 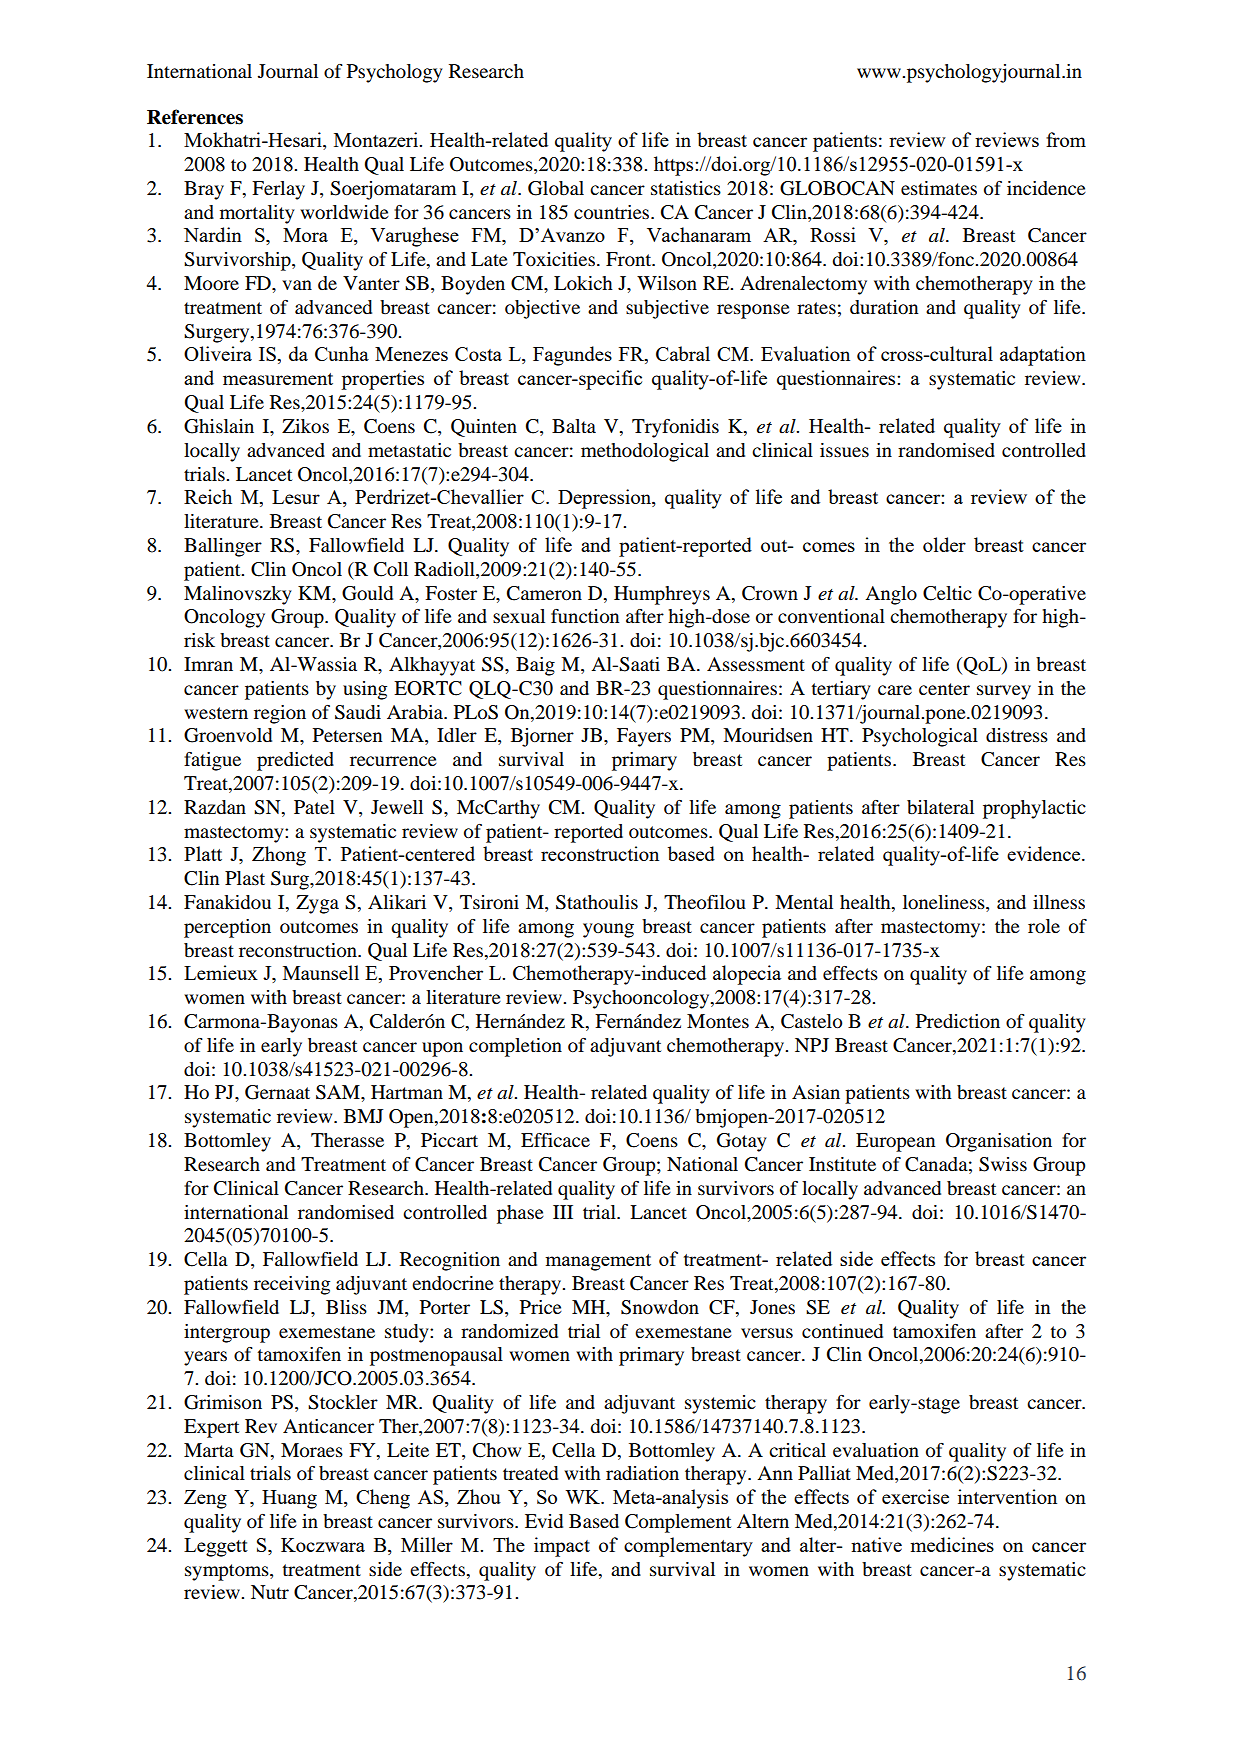 I want to click on loneliness, so click(x=945, y=903).
